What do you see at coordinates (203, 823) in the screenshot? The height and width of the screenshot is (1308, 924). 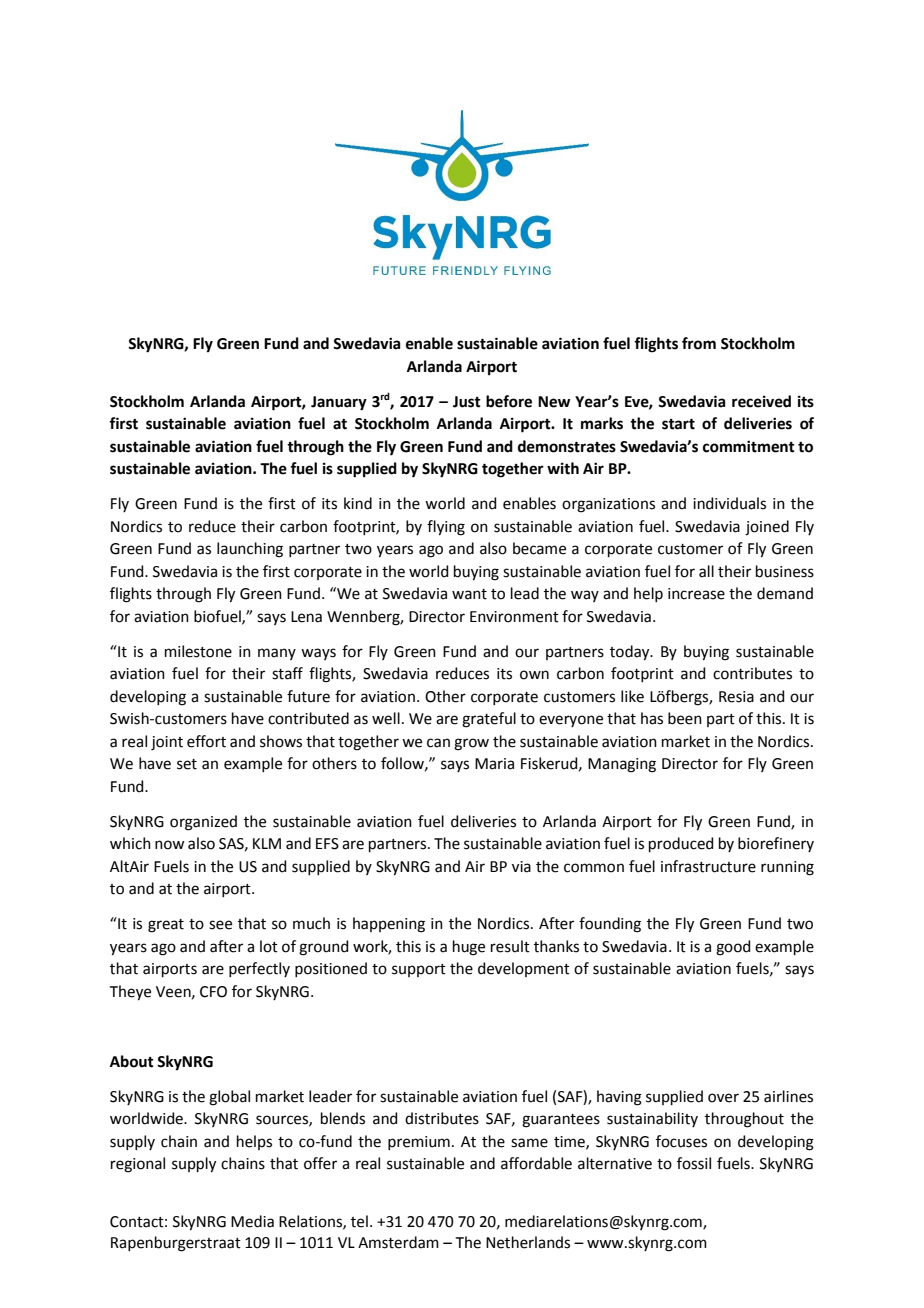 I see `organized` at bounding box center [203, 823].
